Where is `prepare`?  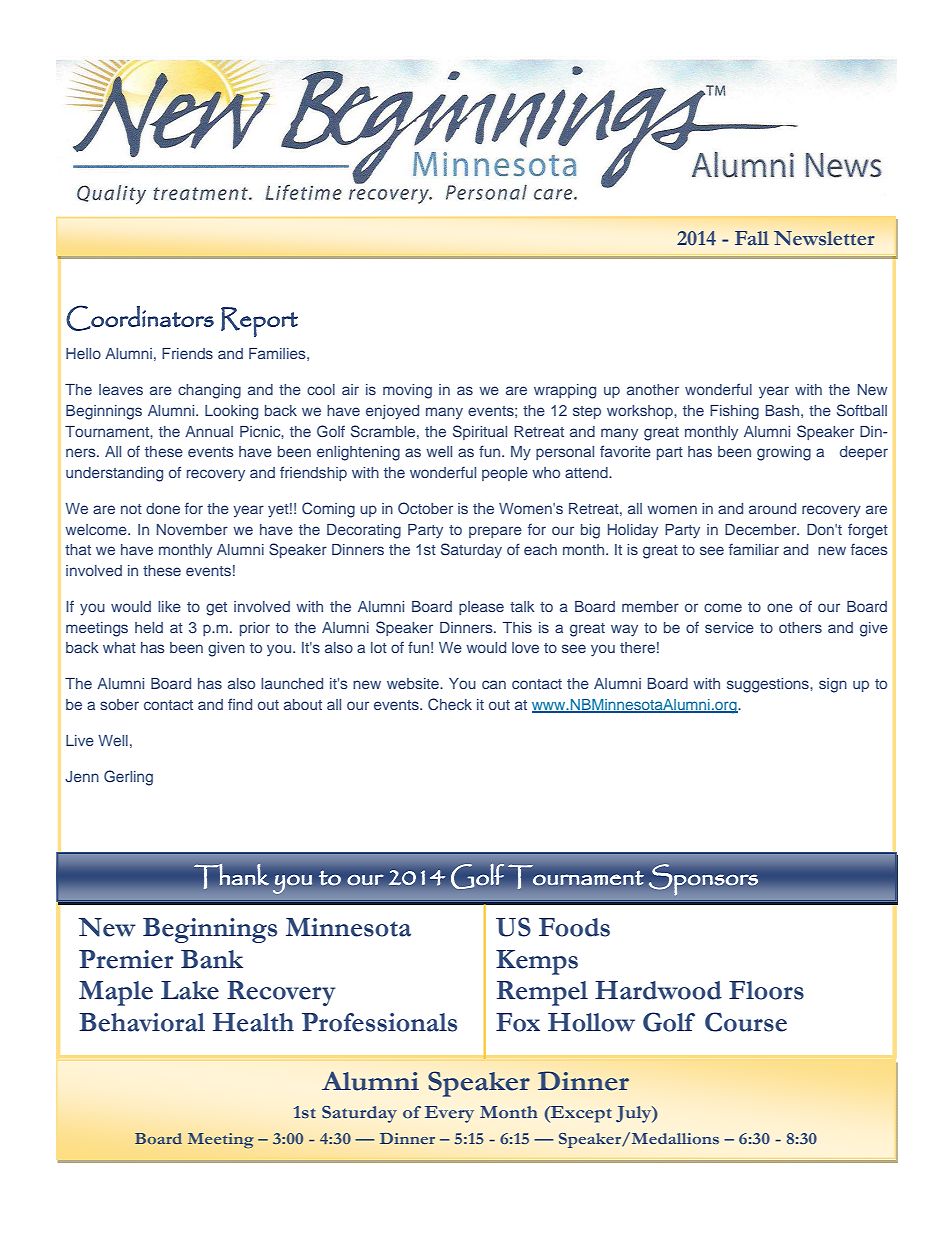 prepare is located at coordinates (495, 532).
